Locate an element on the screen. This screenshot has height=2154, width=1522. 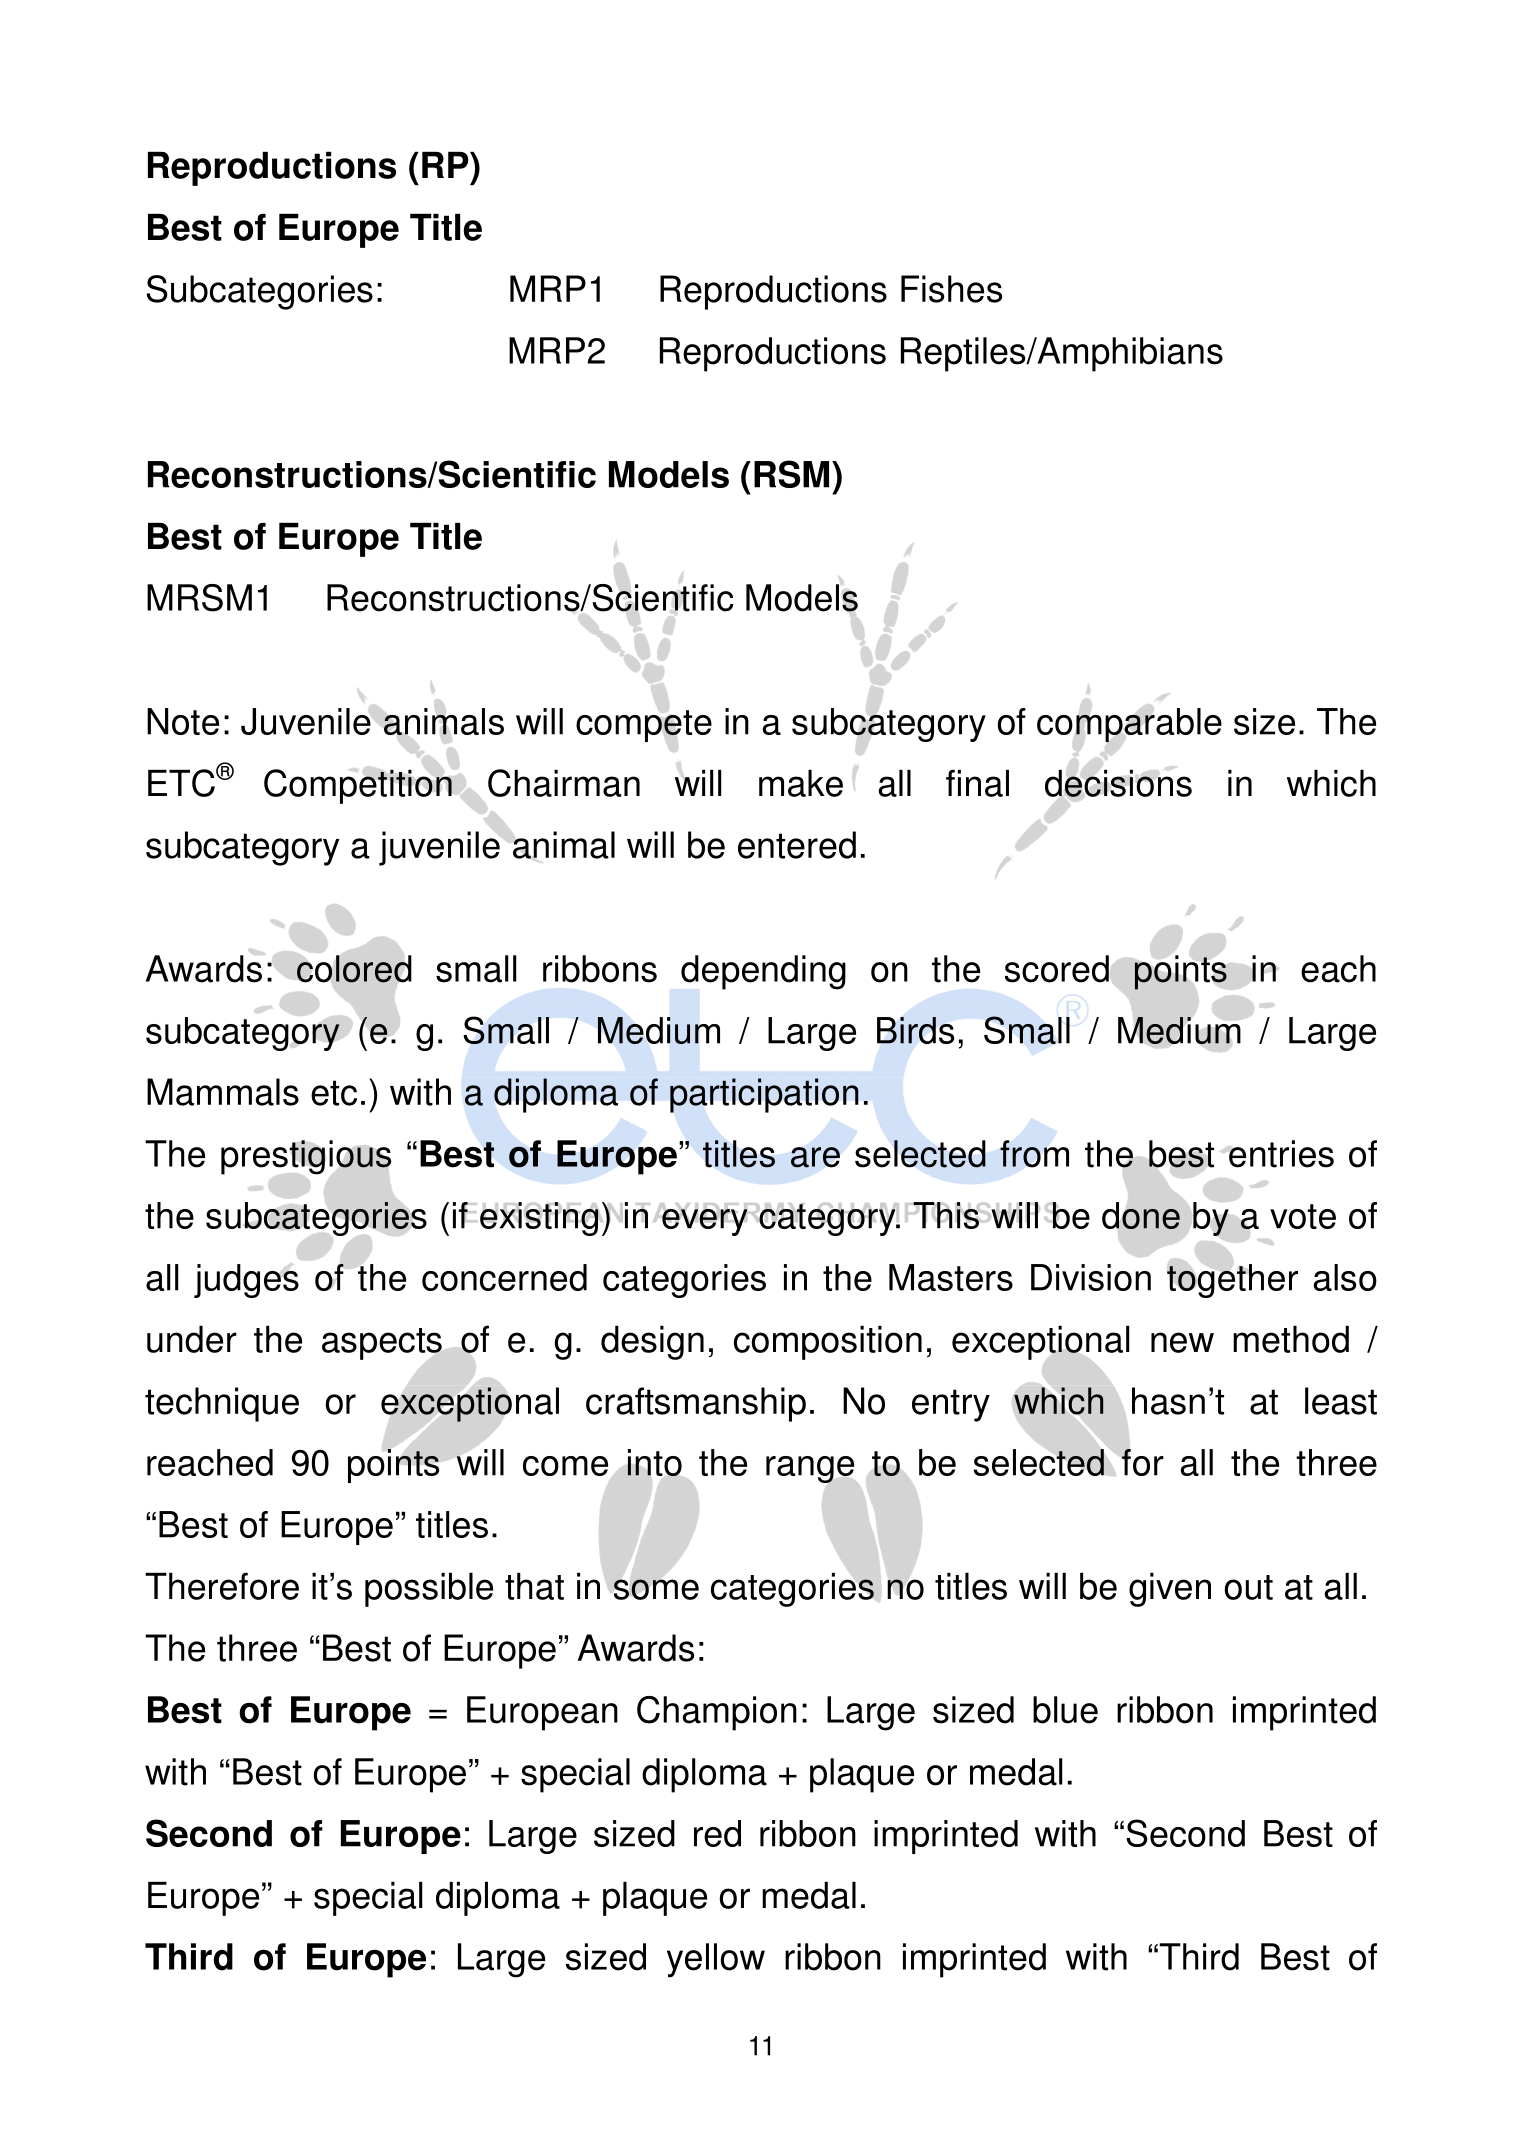
craftsmanship is located at coordinates (696, 1404).
